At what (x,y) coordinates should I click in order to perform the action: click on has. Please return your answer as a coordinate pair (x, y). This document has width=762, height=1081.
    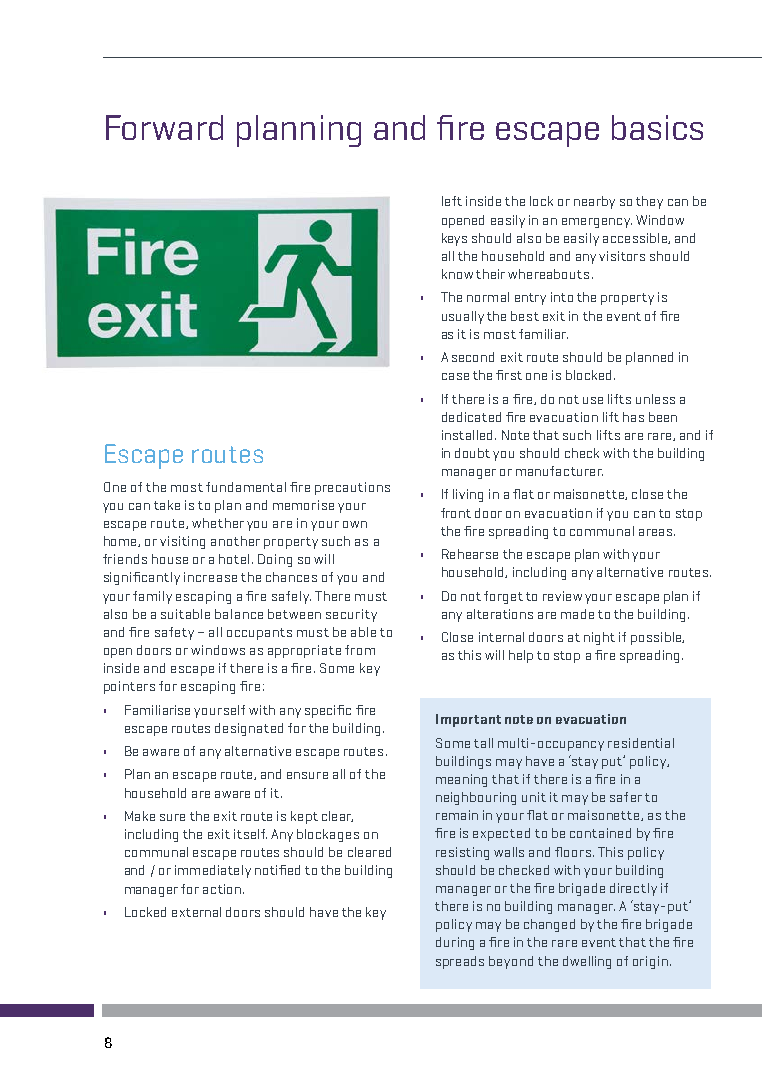
    Looking at the image, I should click on (633, 417).
